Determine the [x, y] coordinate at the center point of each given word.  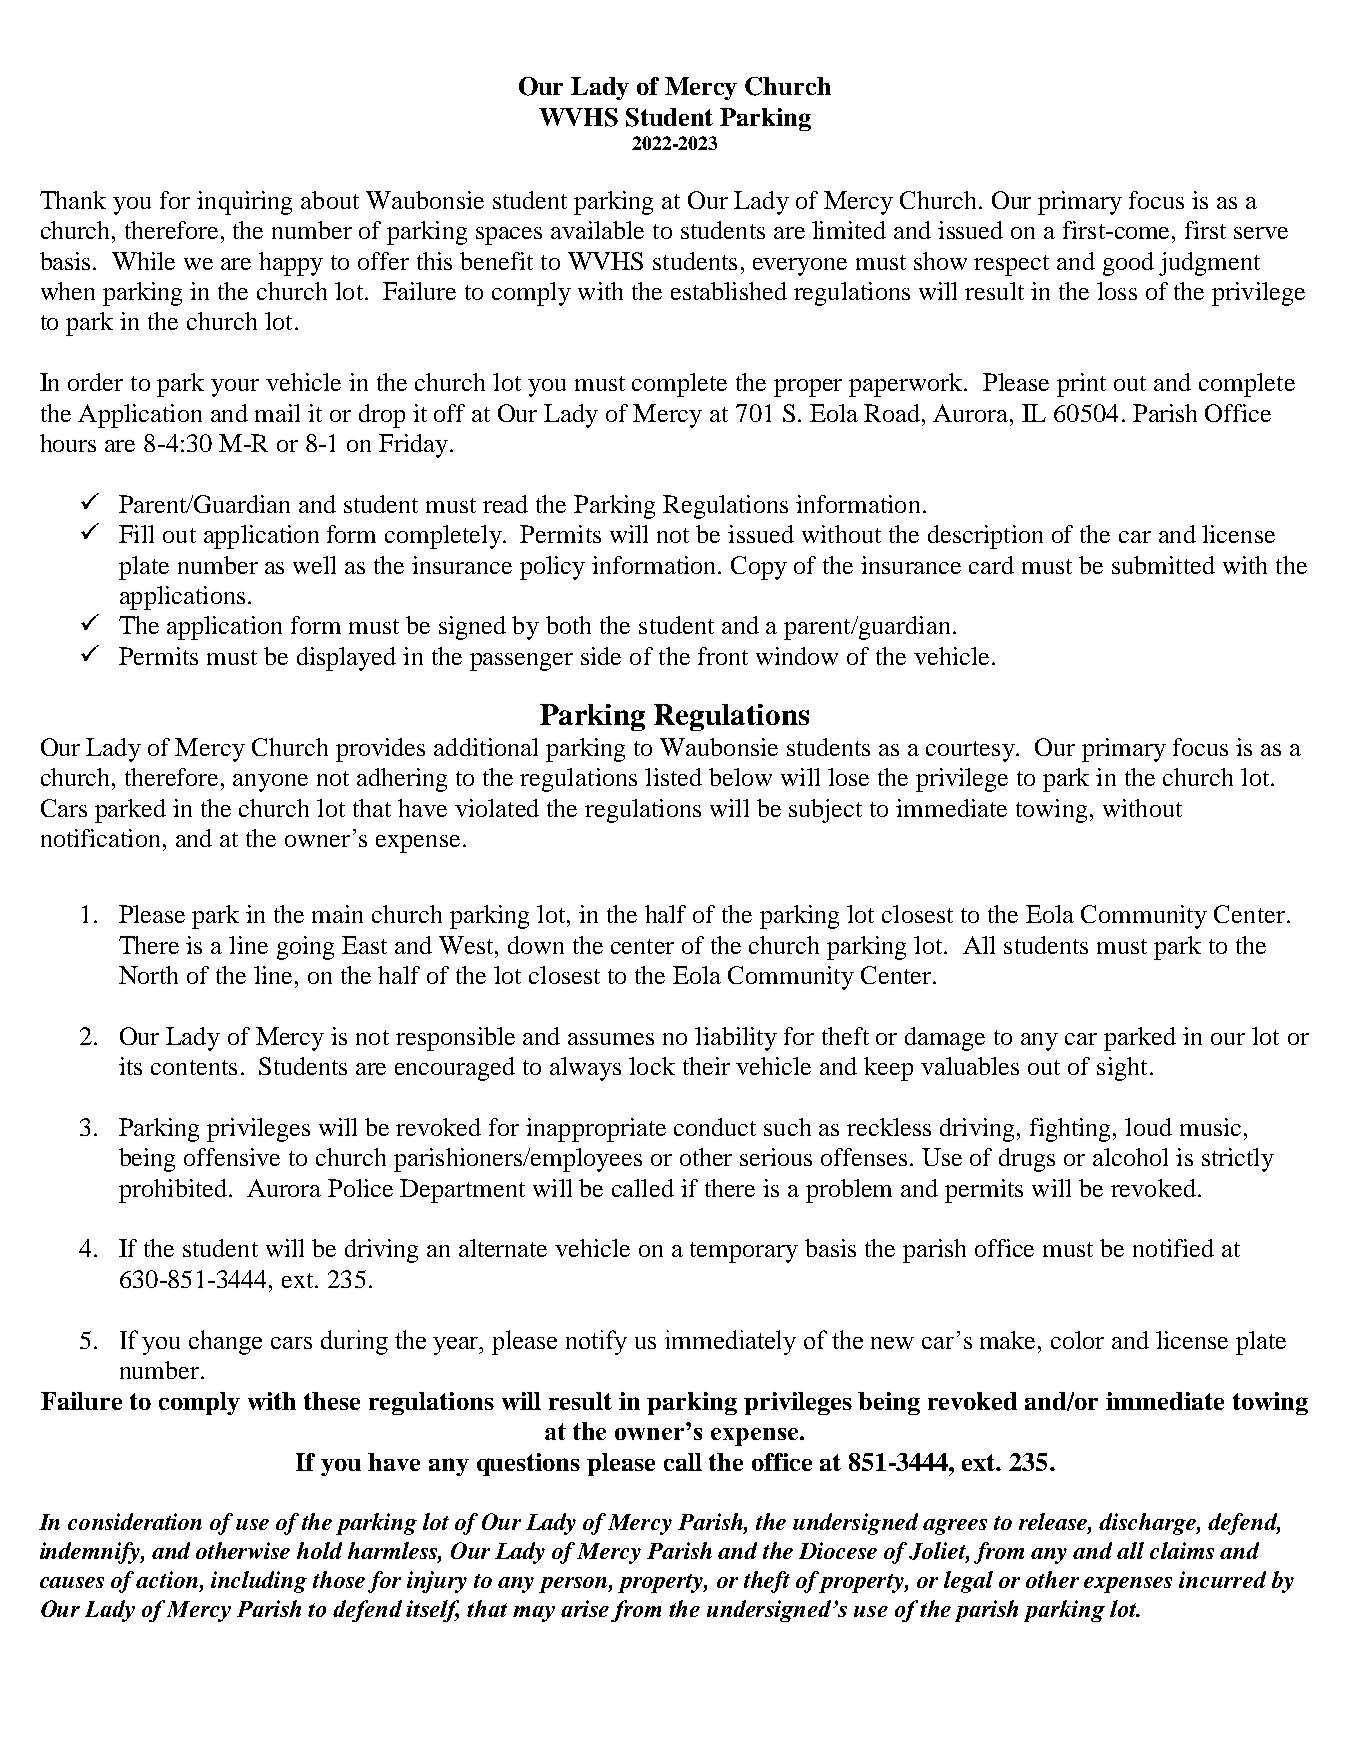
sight [1122, 1069]
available [597, 230]
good [1128, 264]
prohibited [174, 1191]
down [536, 945]
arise [585, 1608]
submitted [1163, 565]
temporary [744, 1252]
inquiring [244, 203]
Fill [136, 534]
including [259, 1582]
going [305, 948]
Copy [759, 568]
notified [1173, 1248]
